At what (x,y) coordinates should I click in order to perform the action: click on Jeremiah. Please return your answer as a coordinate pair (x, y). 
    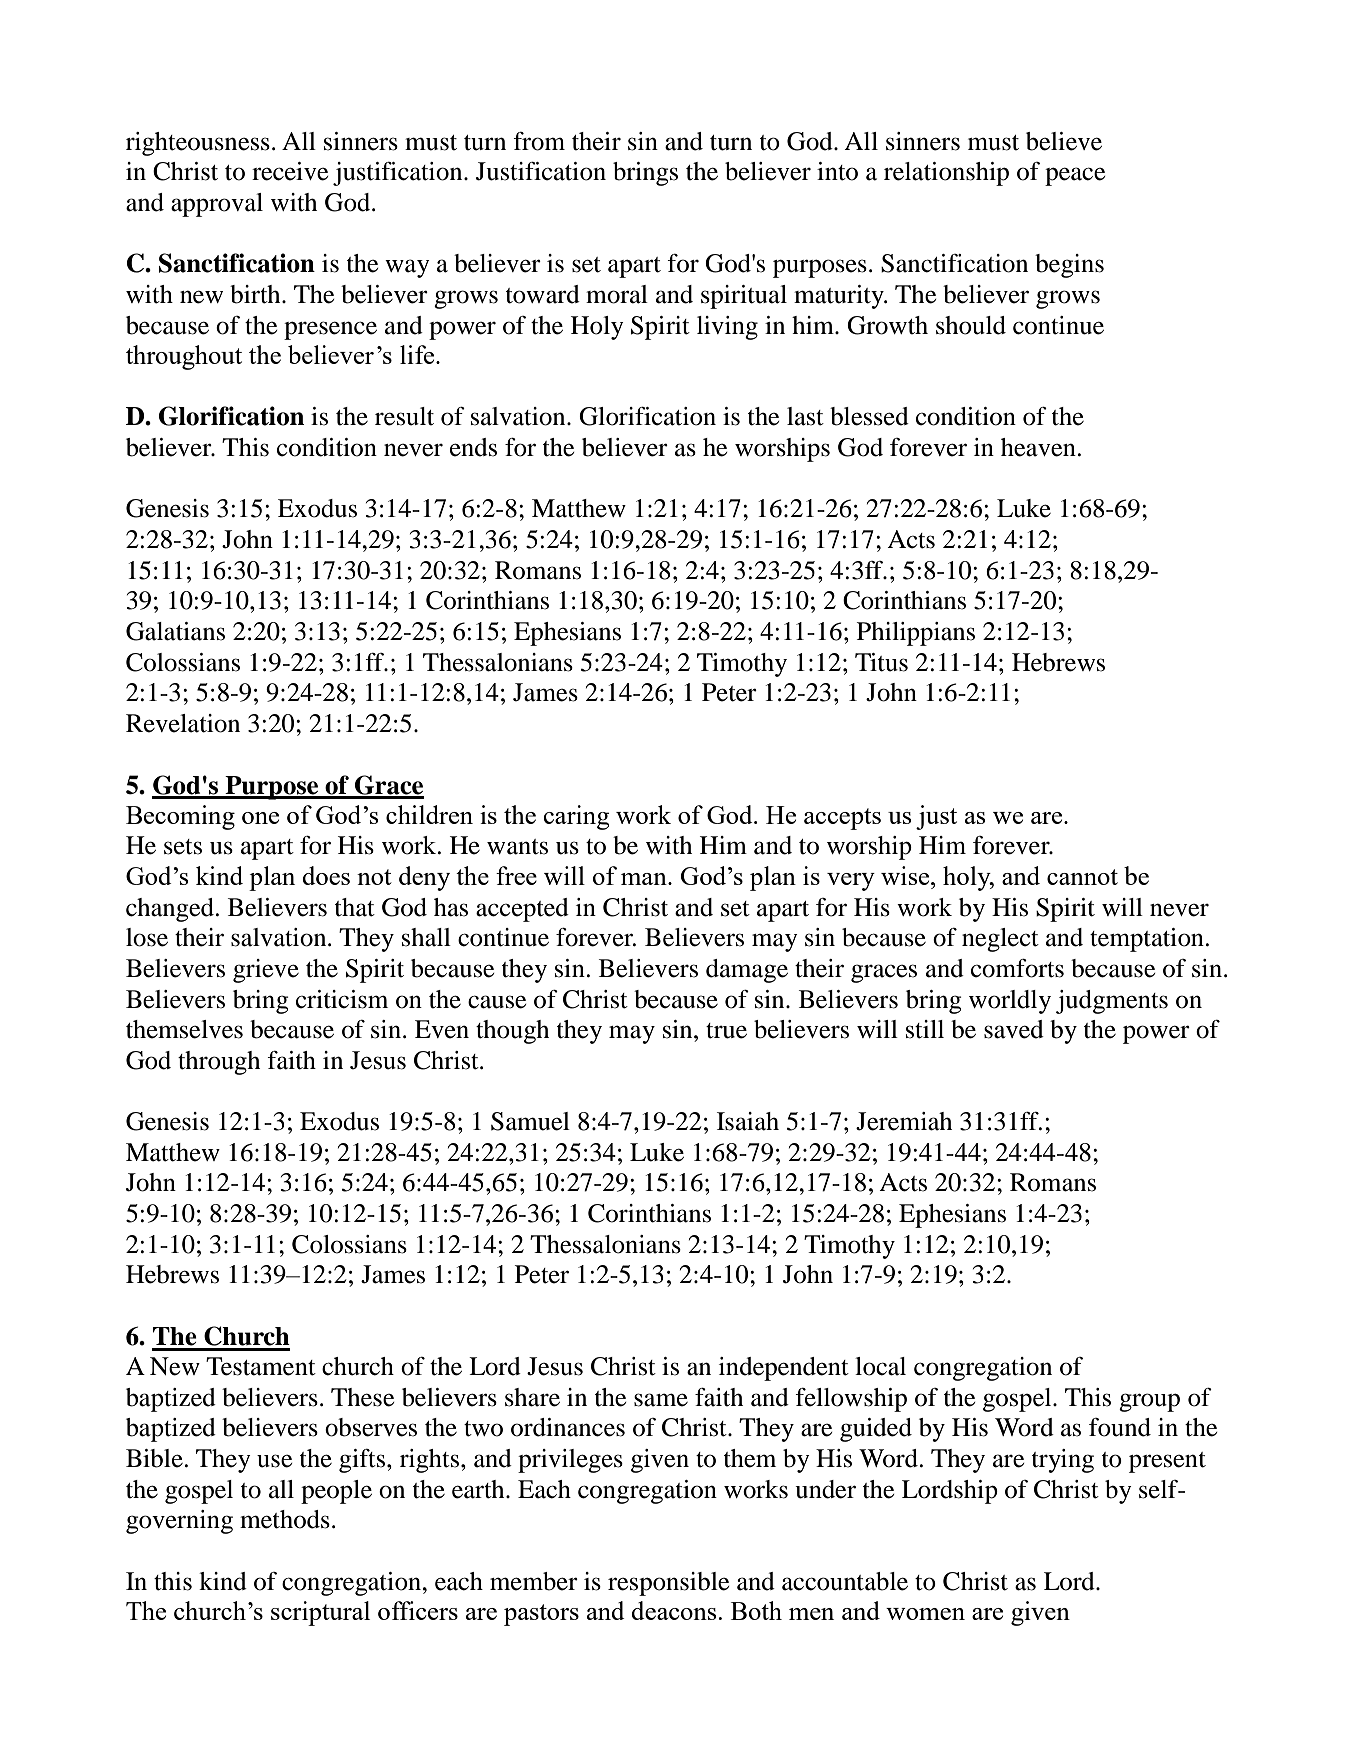
    Looking at the image, I should click on (904, 1121).
